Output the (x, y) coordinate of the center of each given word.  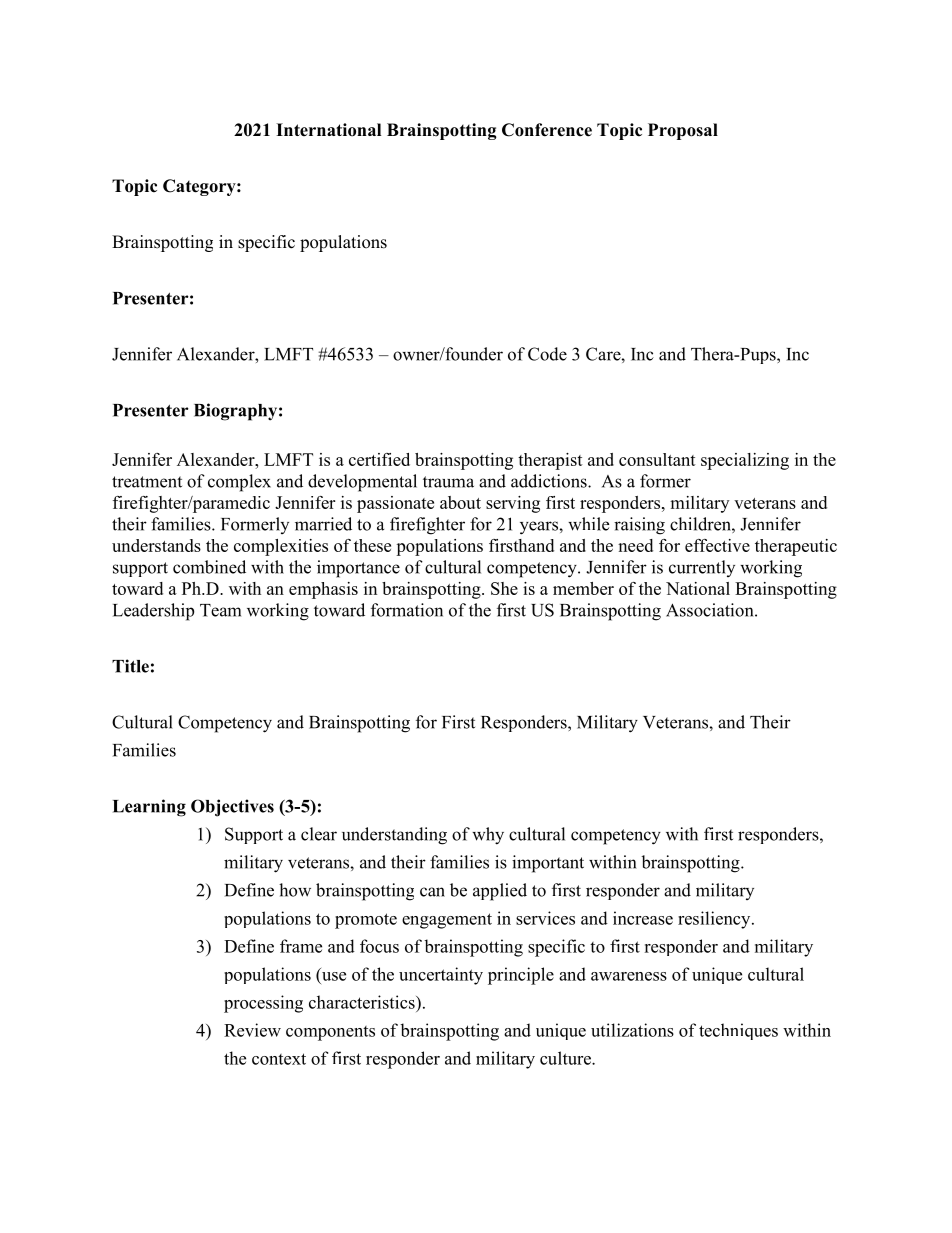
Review (252, 1030)
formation (407, 610)
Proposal (683, 131)
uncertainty (441, 976)
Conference (547, 130)
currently (702, 568)
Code (547, 354)
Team (220, 610)
